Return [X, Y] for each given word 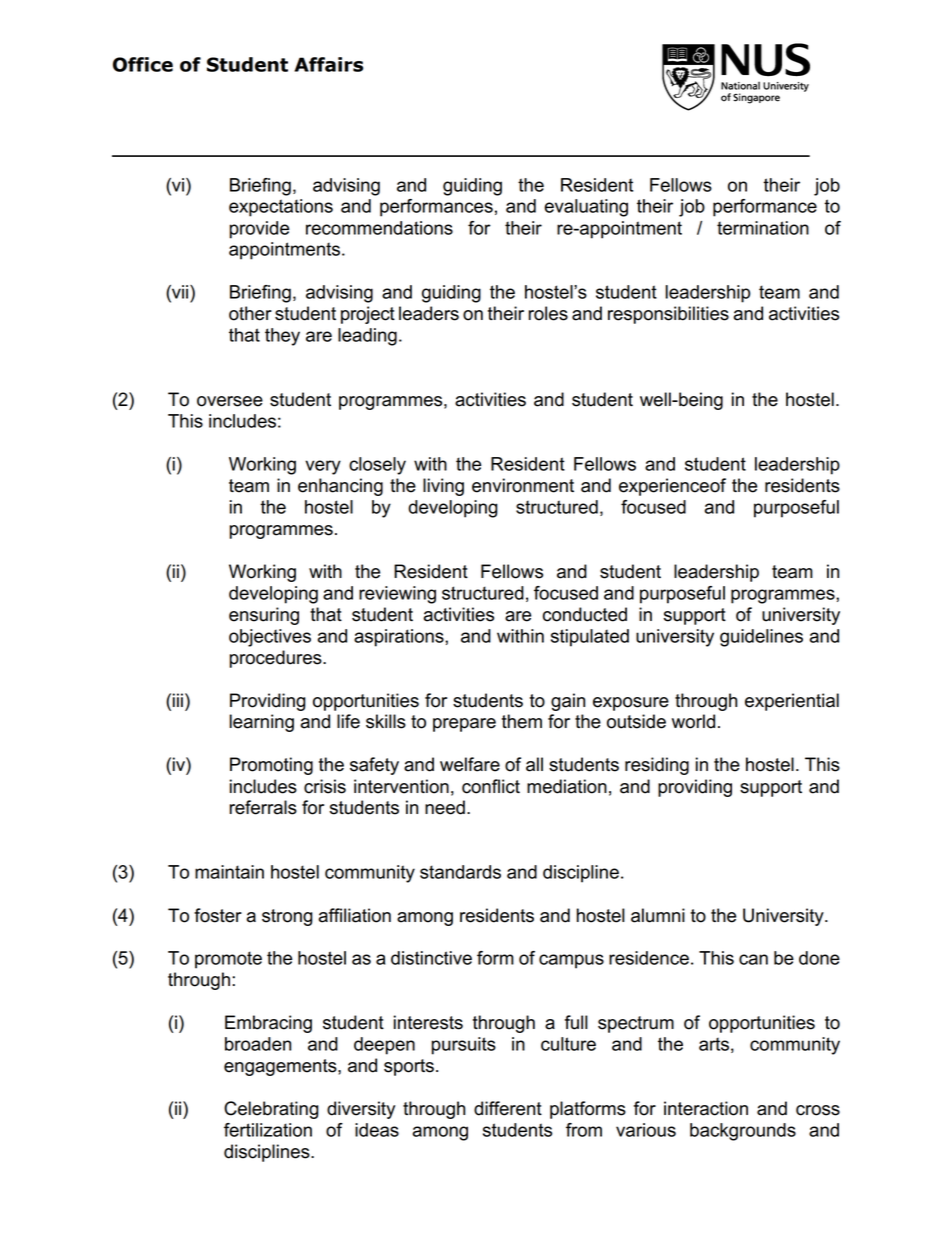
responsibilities [668, 315]
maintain [229, 872]
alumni [658, 915]
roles [548, 313]
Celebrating [271, 1110]
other [250, 313]
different [508, 1108]
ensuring [264, 616]
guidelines [761, 638]
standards [460, 872]
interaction [706, 1108]
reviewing [397, 595]
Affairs [328, 64]
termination [763, 228]
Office [143, 64]
